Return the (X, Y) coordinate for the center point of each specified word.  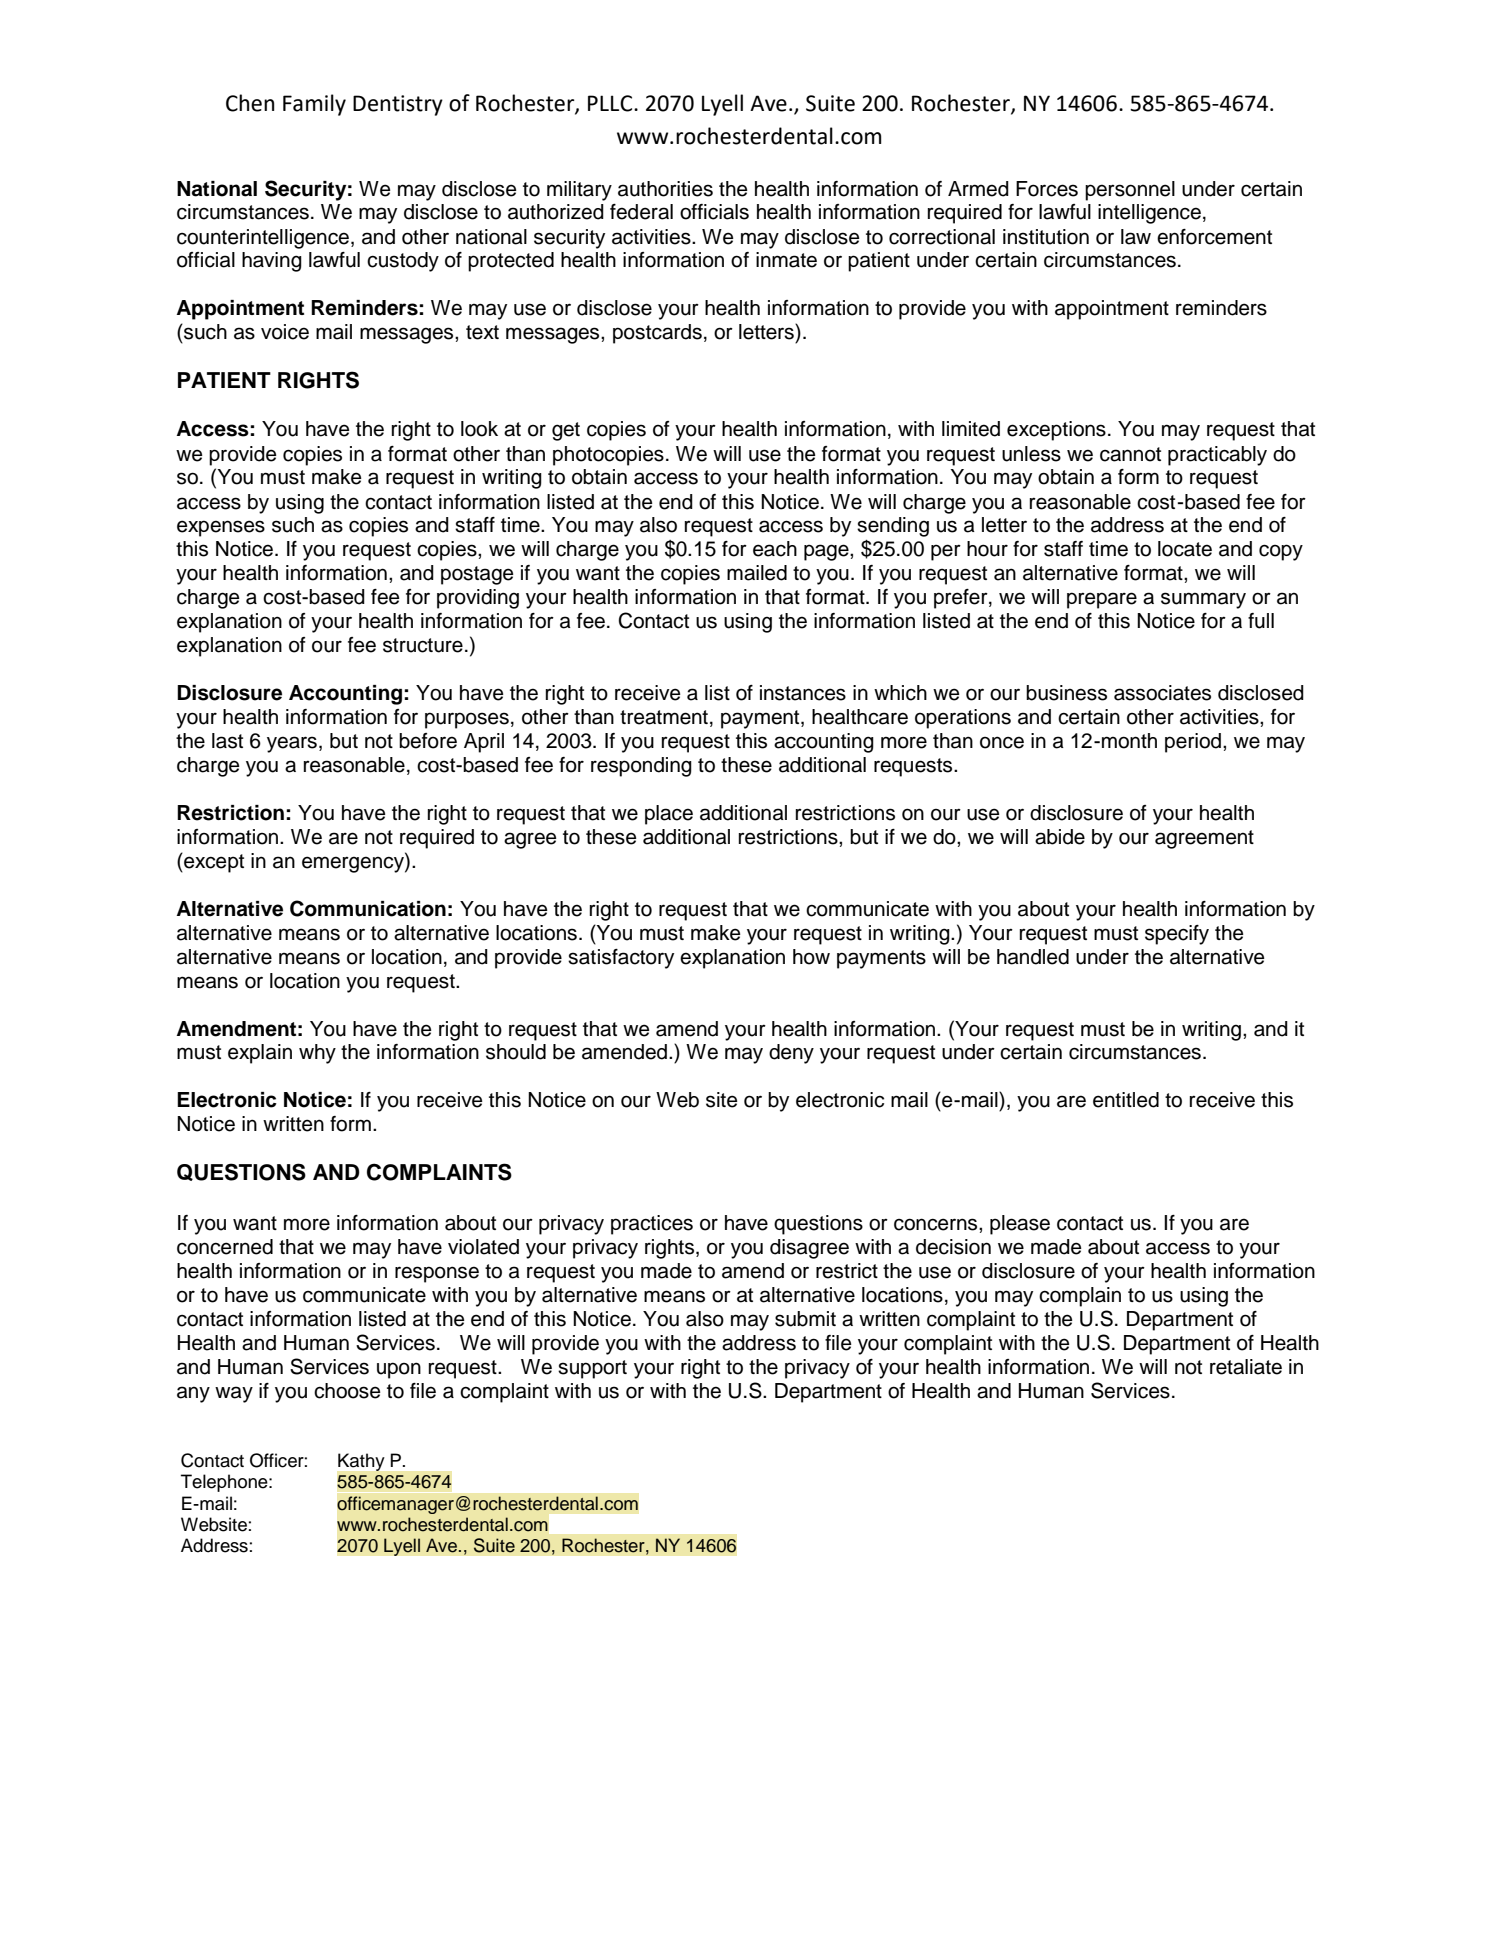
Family (314, 105)
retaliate (1246, 1367)
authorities (665, 189)
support (592, 1369)
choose (347, 1391)
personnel (1130, 191)
